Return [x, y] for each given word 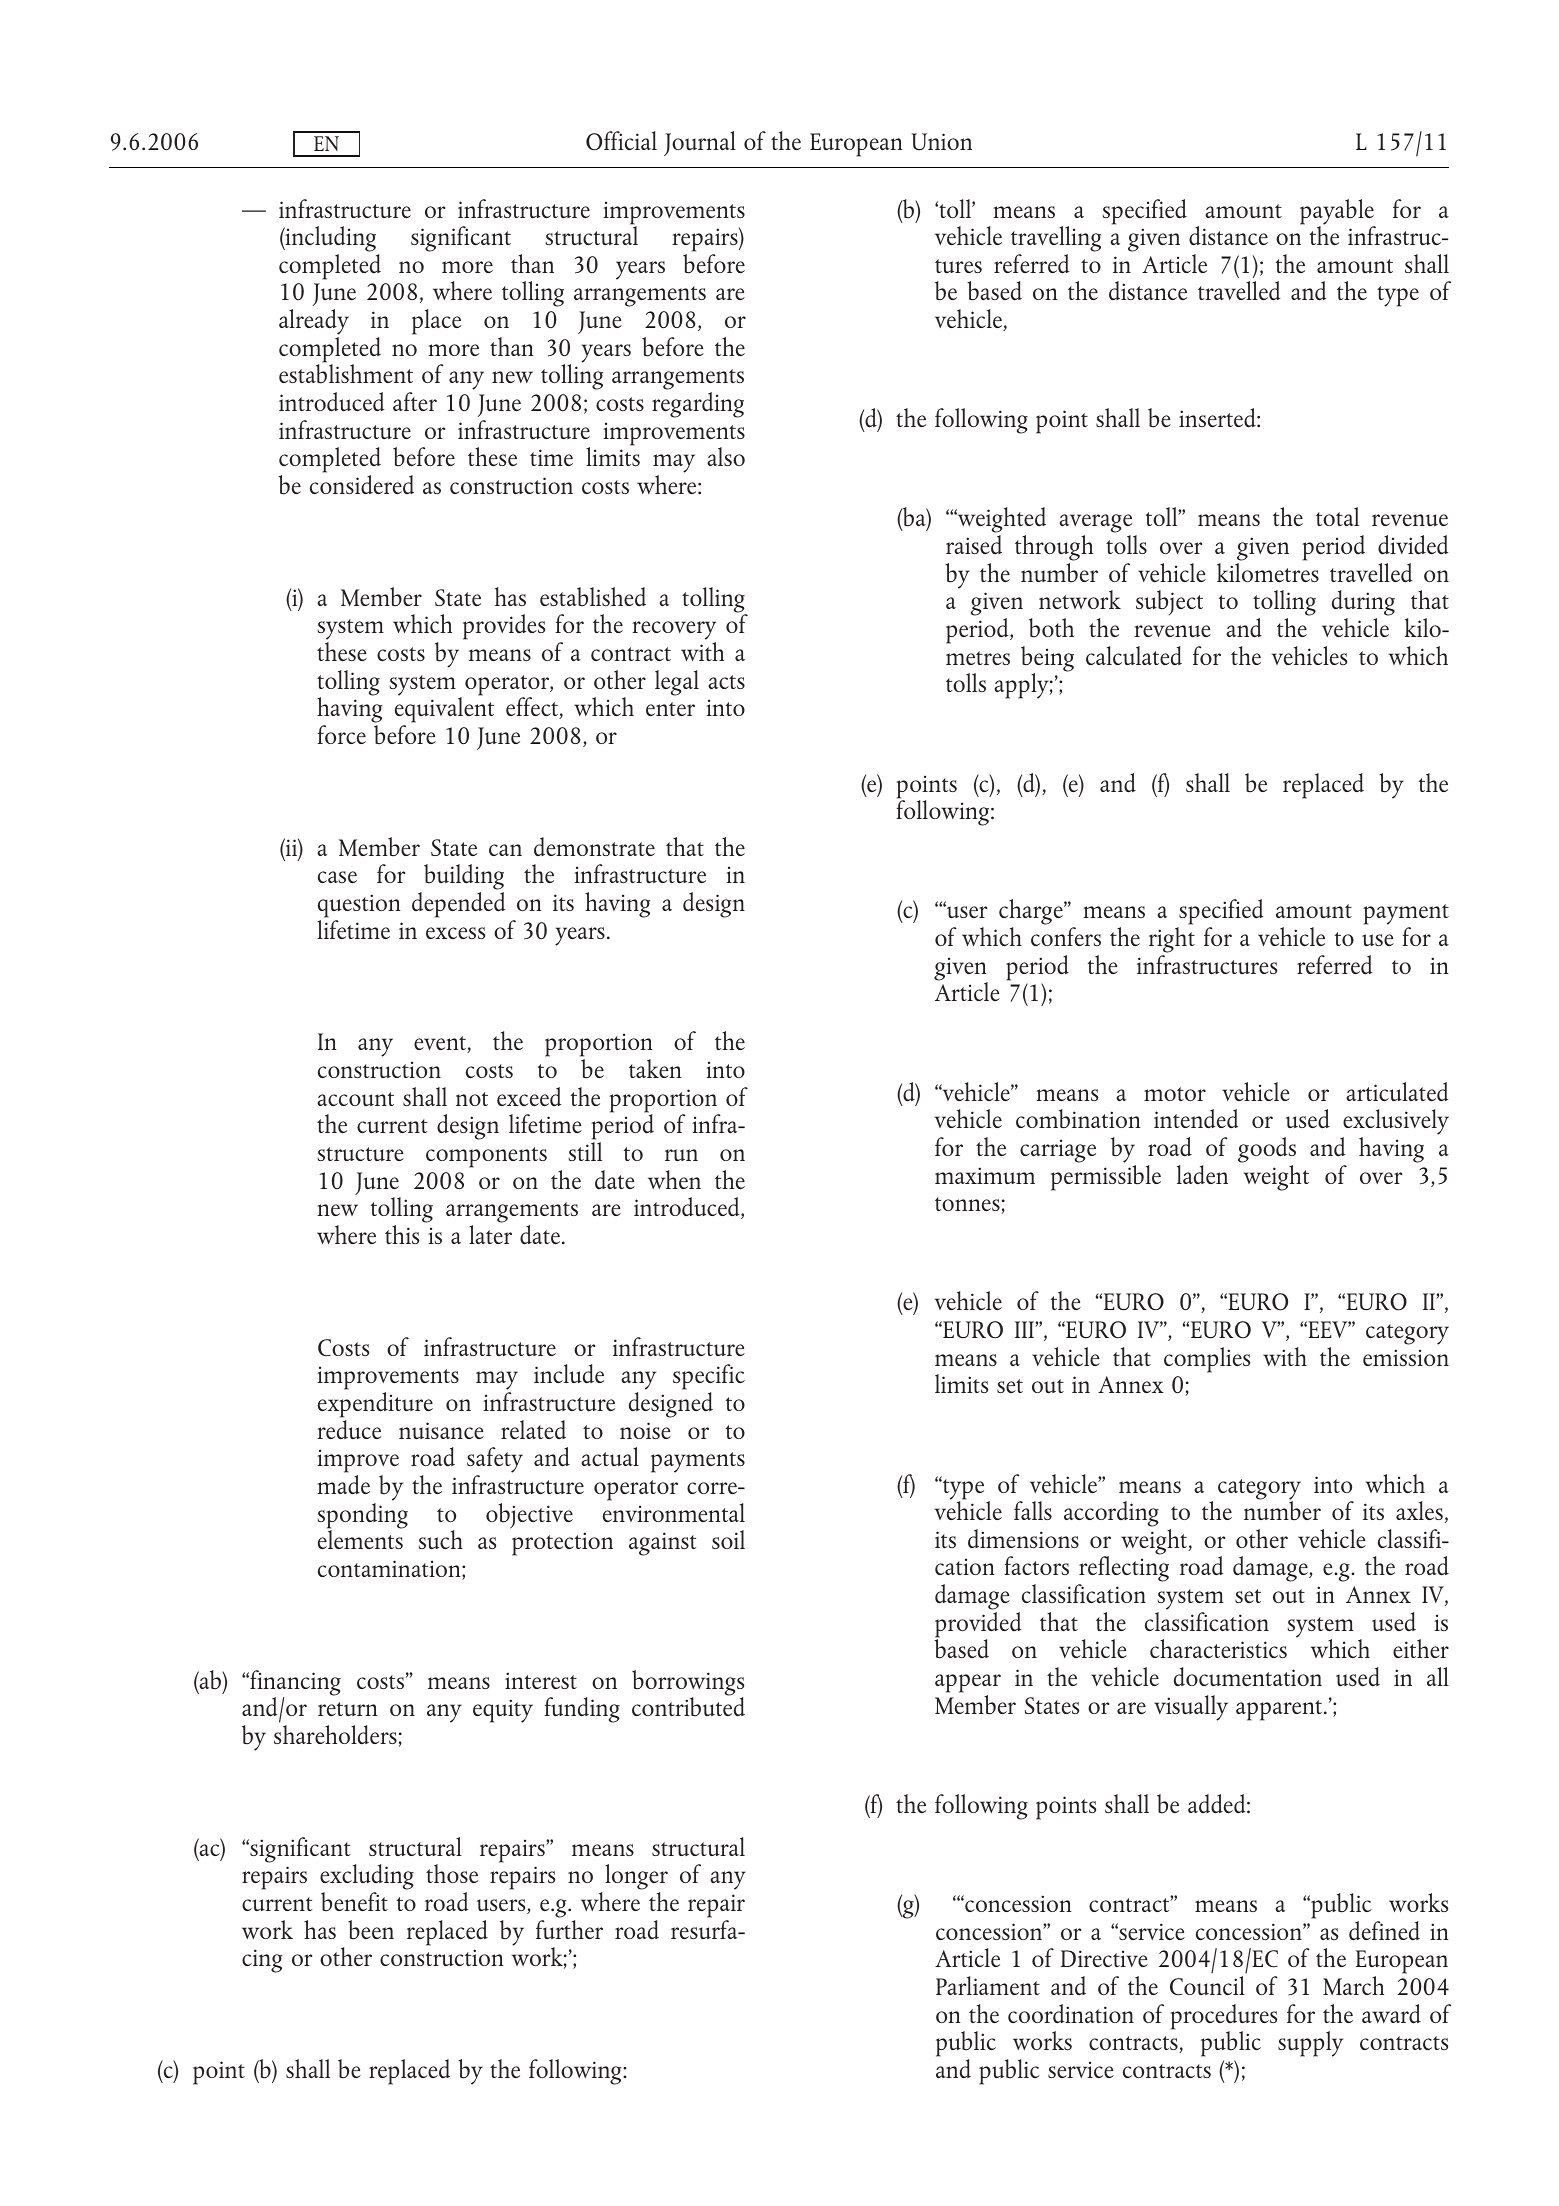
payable [1338, 213]
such [441, 1539]
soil [728, 1539]
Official [621, 141]
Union [942, 141]
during [1363, 604]
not [472, 1099]
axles [1419, 1510]
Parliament [988, 1985]
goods [1267, 1150]
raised [974, 544]
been [371, 1930]
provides [504, 627]
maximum [985, 1175]
